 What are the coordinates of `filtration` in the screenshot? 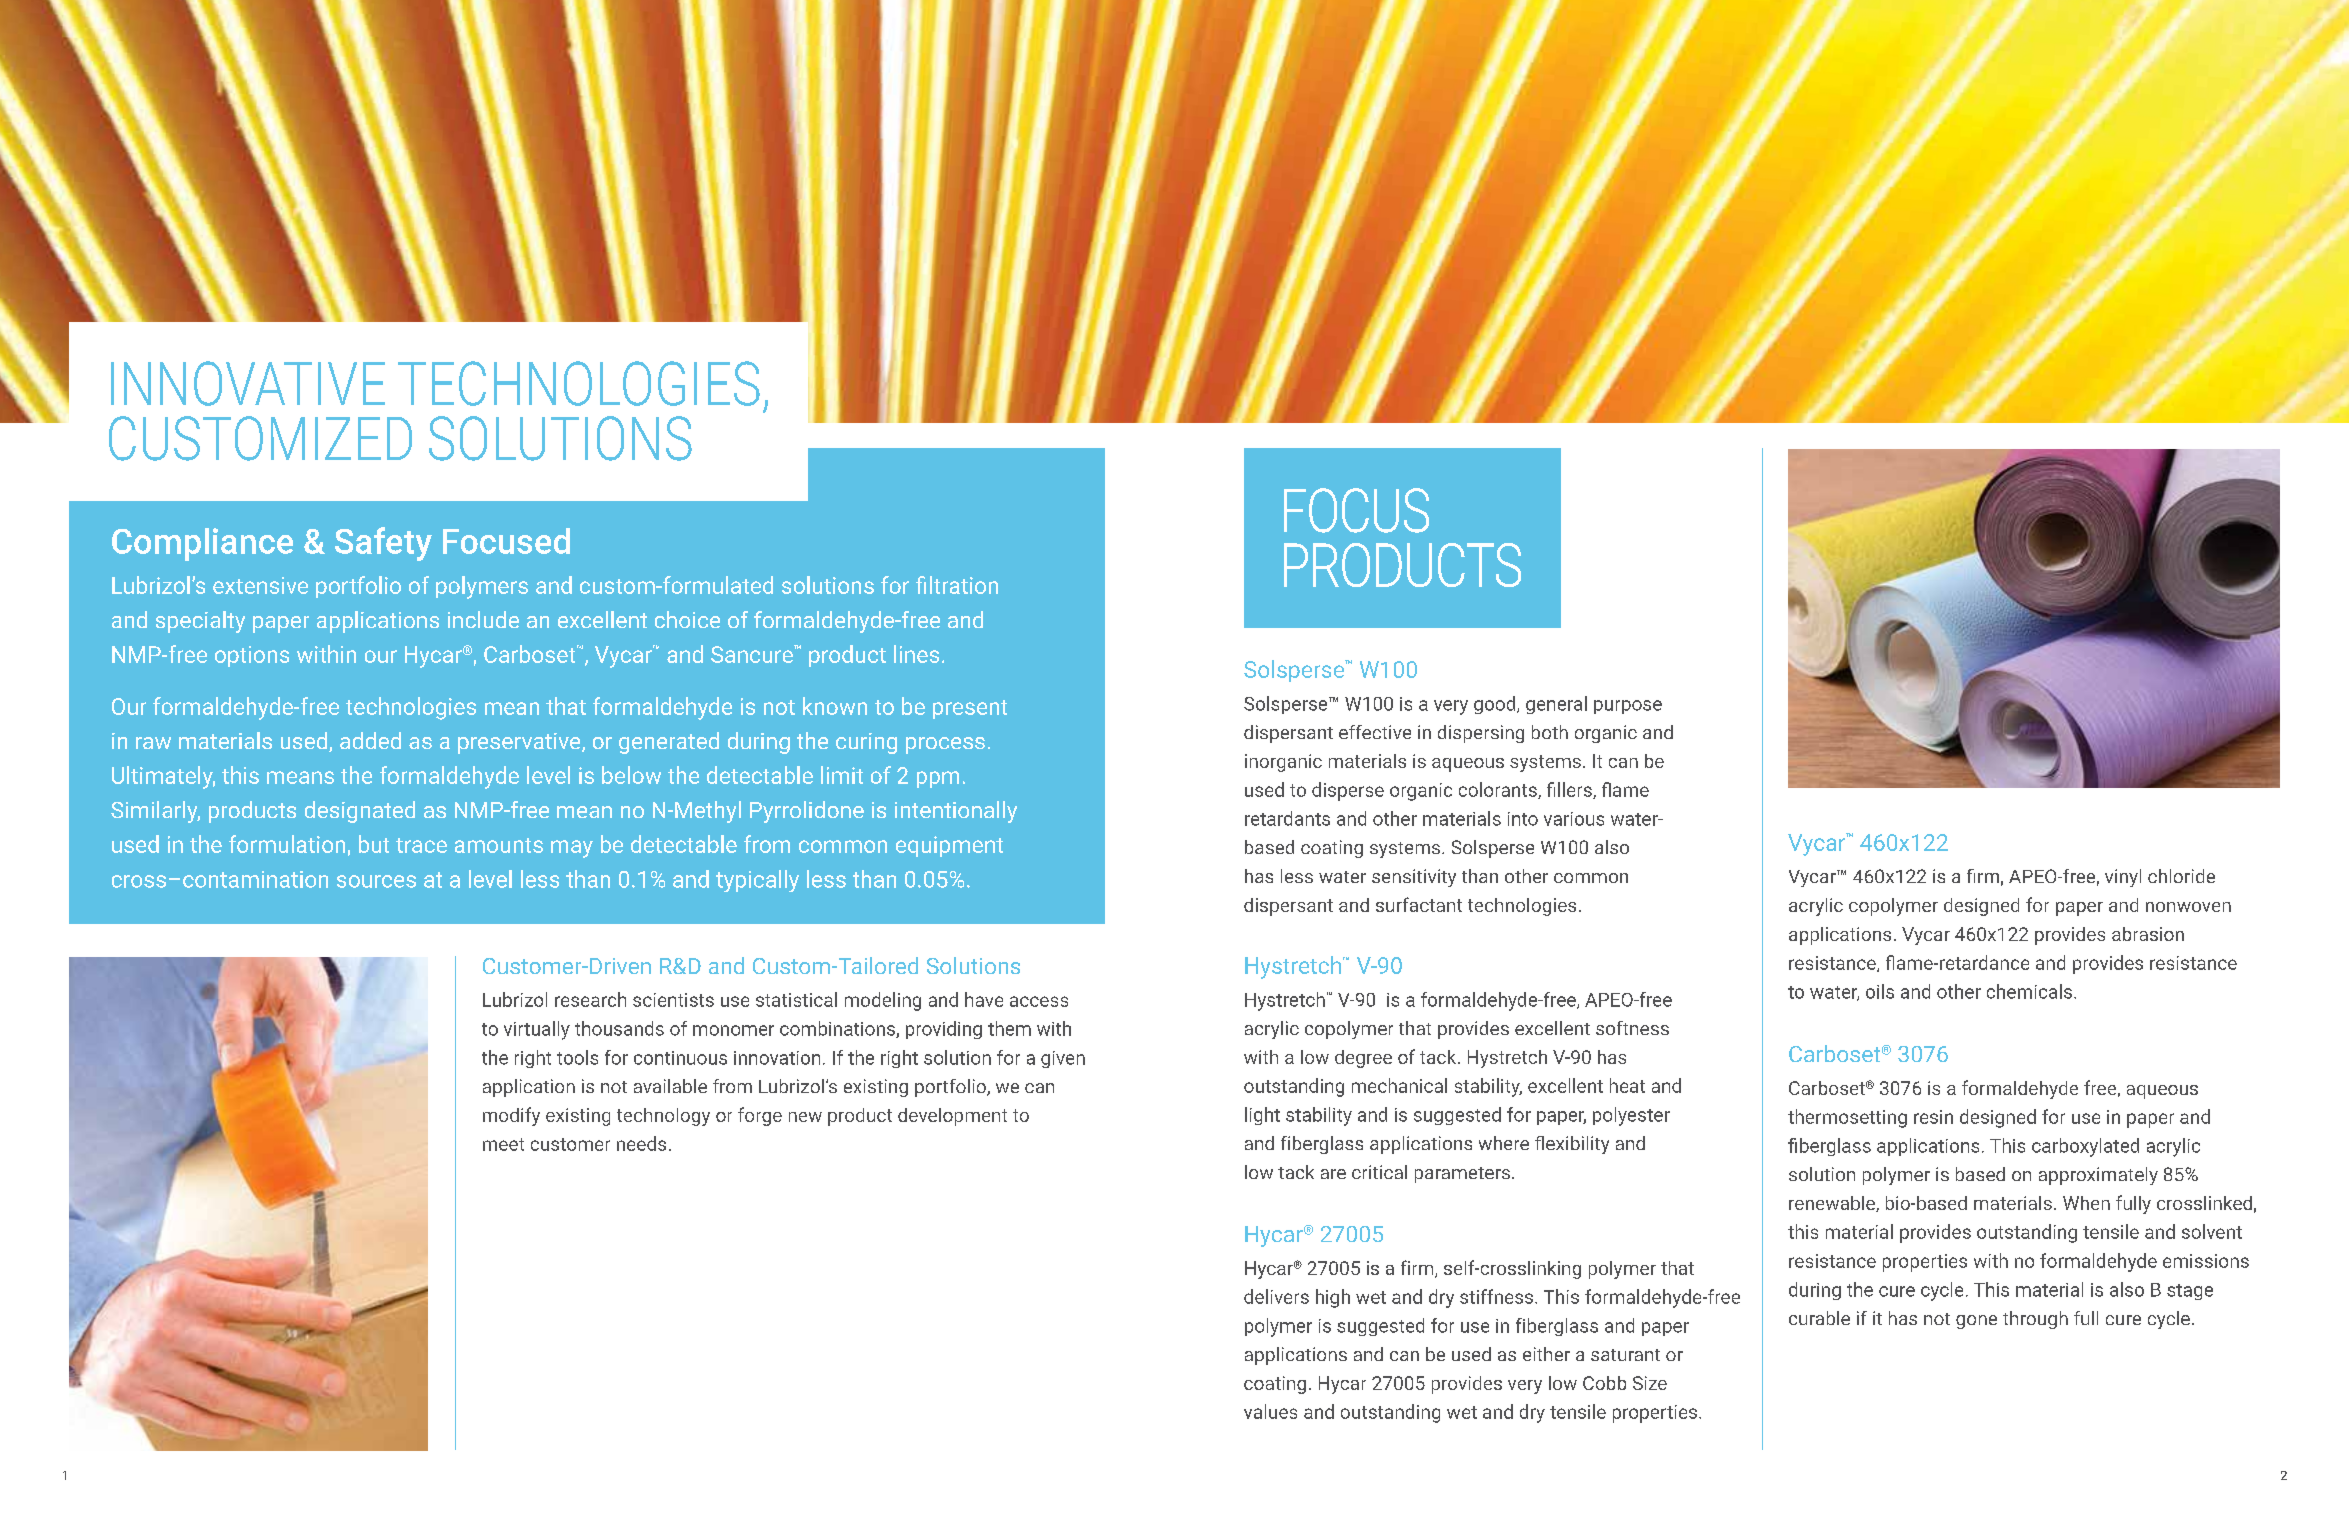 It's located at (957, 585).
